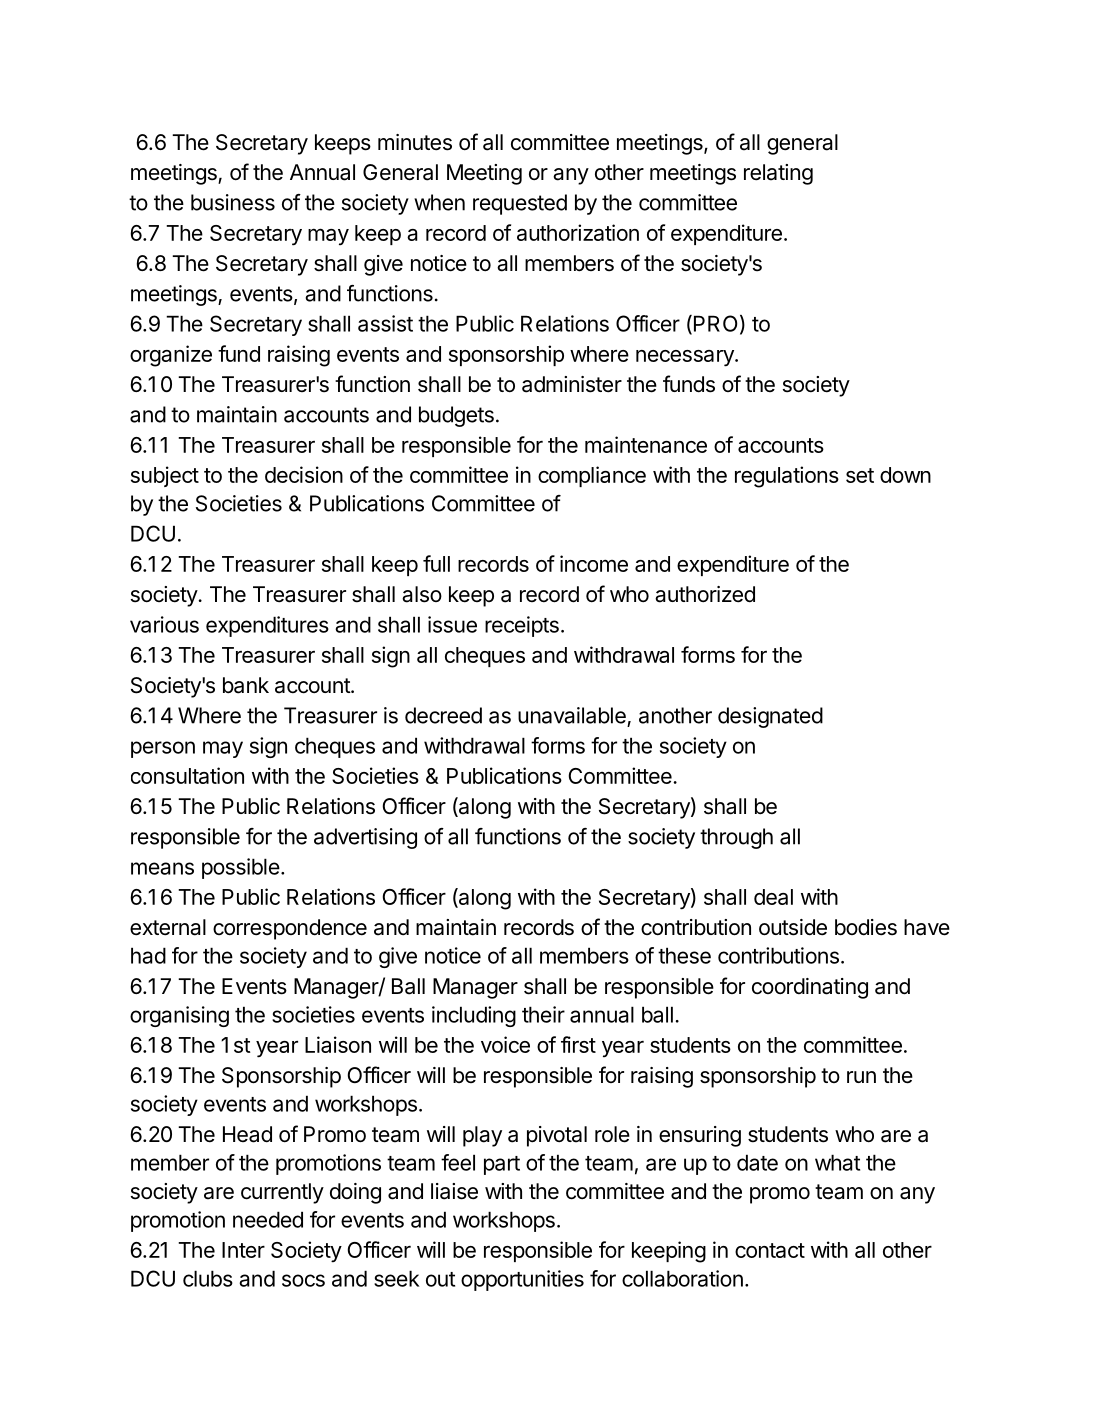 The image size is (1101, 1425). I want to click on business, so click(233, 202).
